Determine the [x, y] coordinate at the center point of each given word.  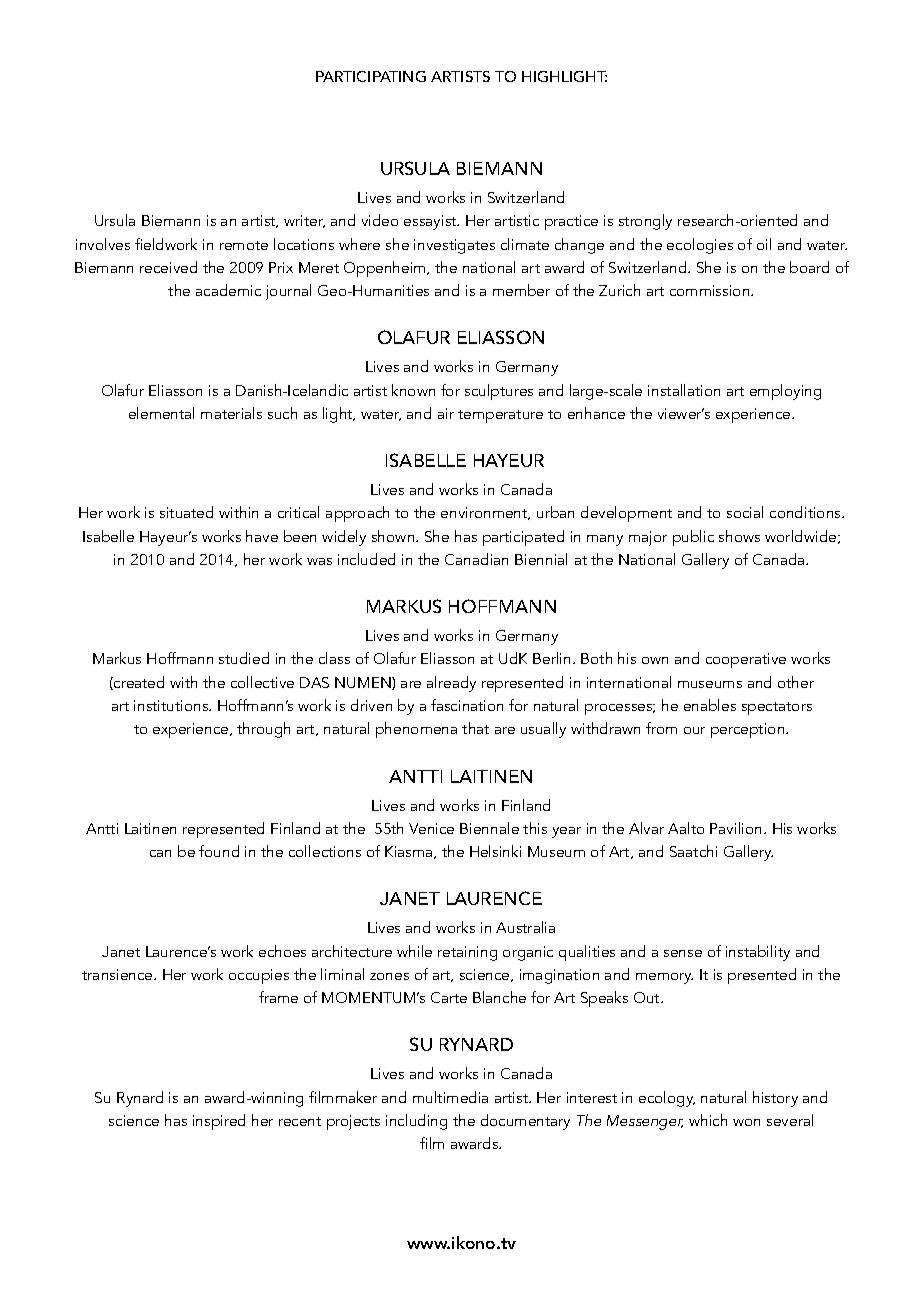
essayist [431, 222]
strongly [645, 222]
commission [711, 290]
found [219, 851]
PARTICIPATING [371, 76]
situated [186, 512]
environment [485, 513]
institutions [172, 705]
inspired [219, 1122]
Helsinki [495, 851]
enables [710, 705]
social [745, 512]
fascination [467, 705]
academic [228, 290]
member [521, 290]
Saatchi [693, 851]
